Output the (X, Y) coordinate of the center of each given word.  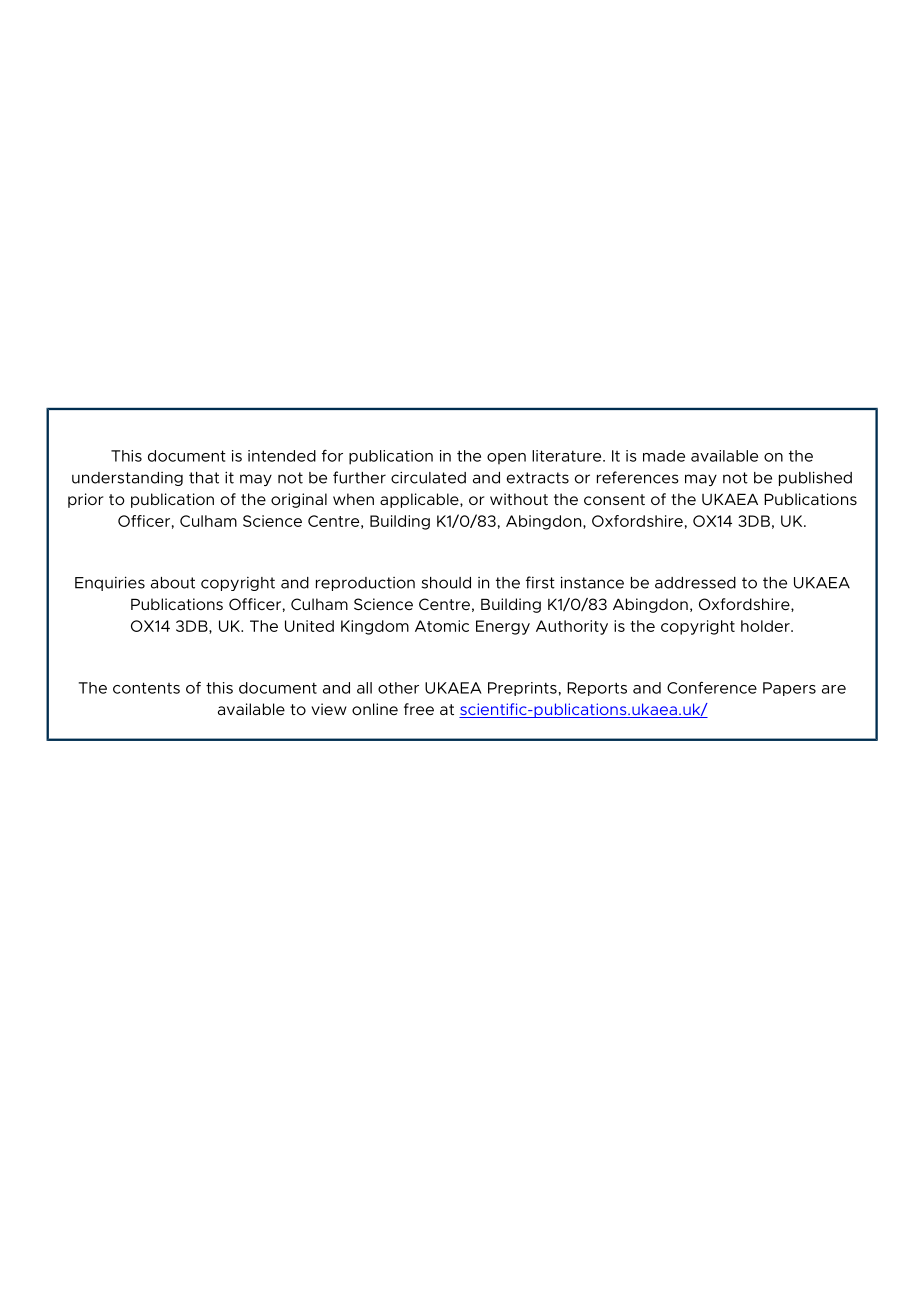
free (419, 709)
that (204, 478)
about (173, 583)
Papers (789, 689)
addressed (695, 583)
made (664, 456)
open (506, 459)
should (446, 583)
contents (146, 688)
